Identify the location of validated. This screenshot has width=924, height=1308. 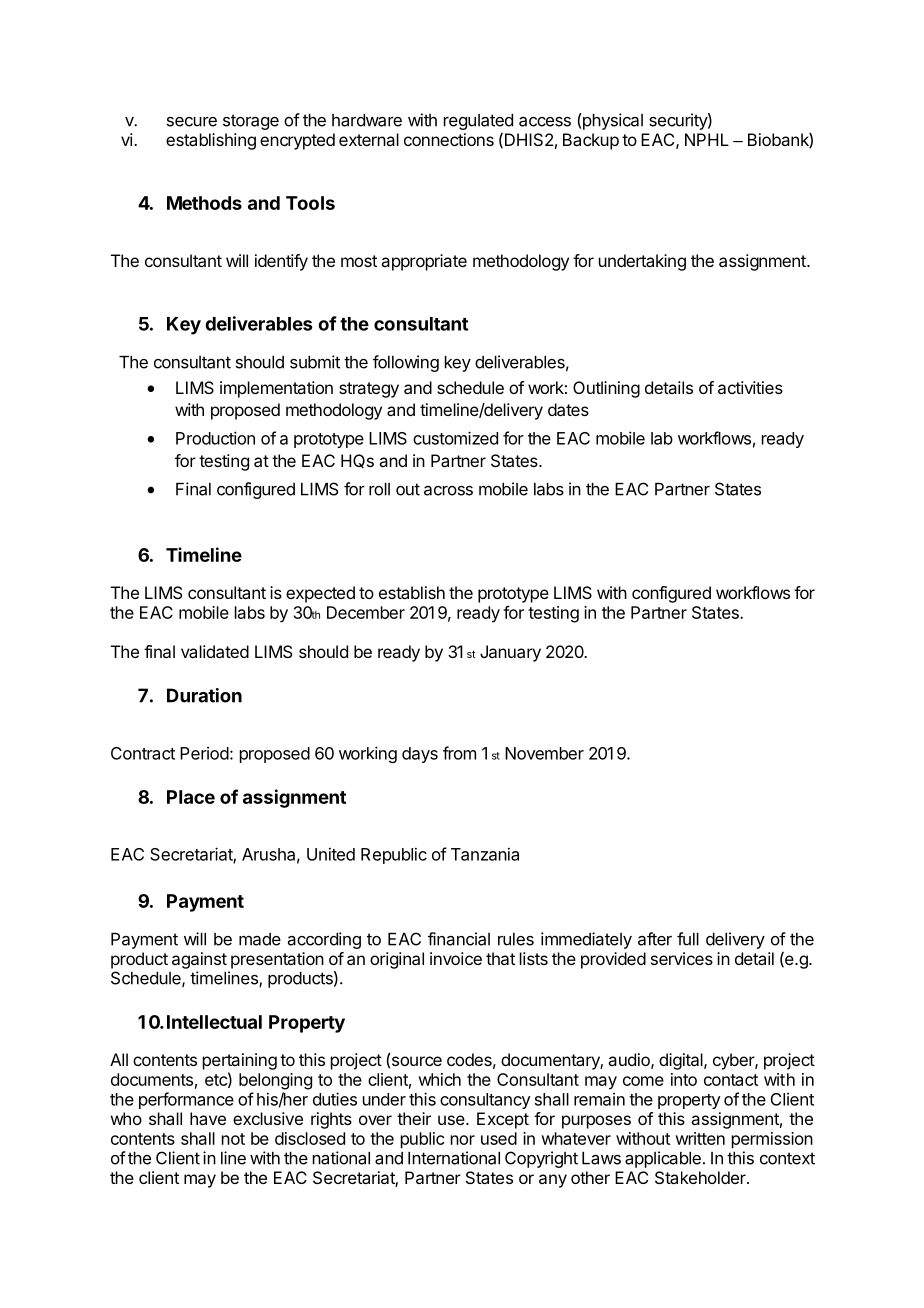
(215, 651).
